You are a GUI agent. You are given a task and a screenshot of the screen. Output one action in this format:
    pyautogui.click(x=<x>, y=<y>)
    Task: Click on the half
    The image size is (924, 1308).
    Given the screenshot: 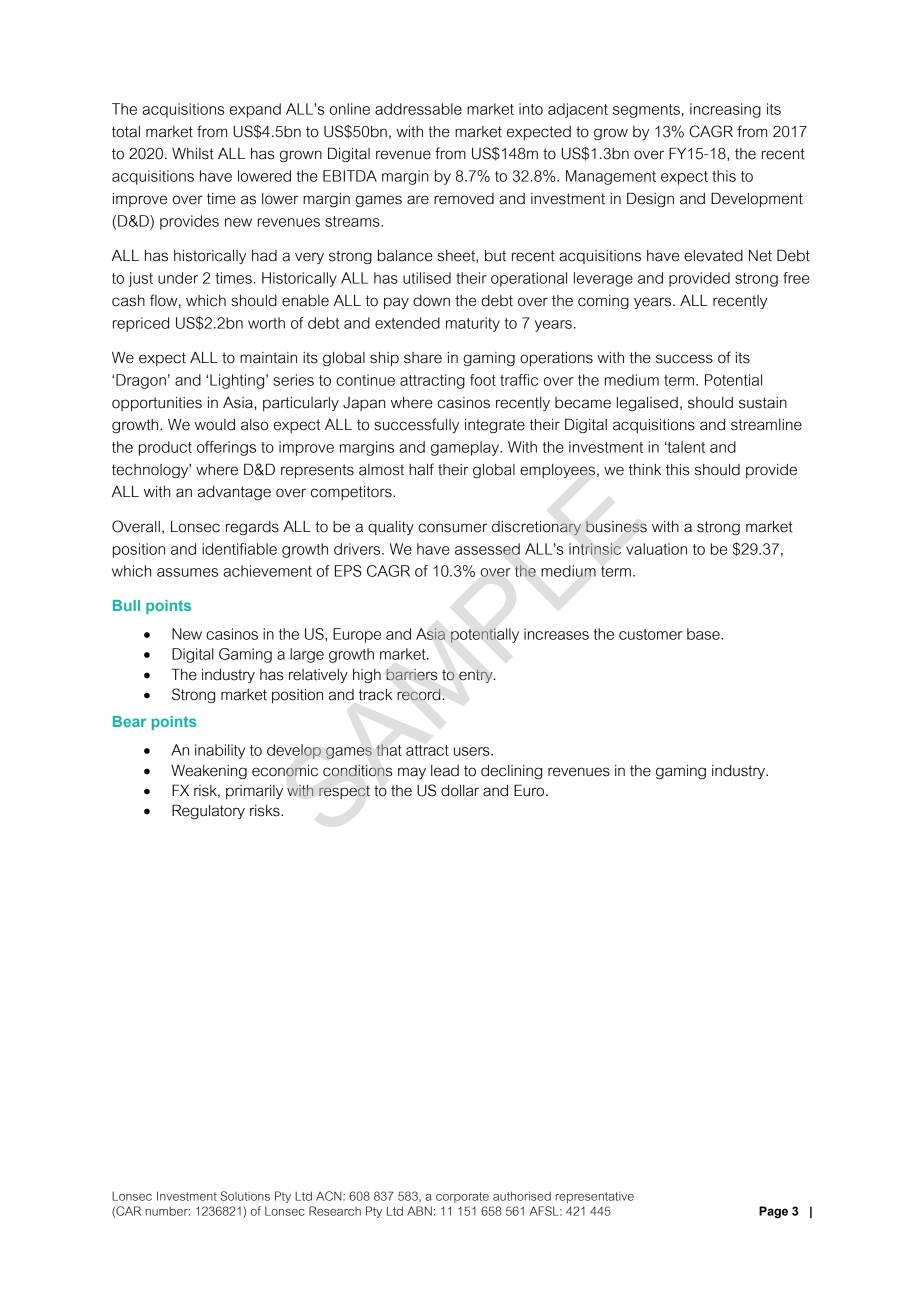 What is the action you would take?
    pyautogui.click(x=421, y=469)
